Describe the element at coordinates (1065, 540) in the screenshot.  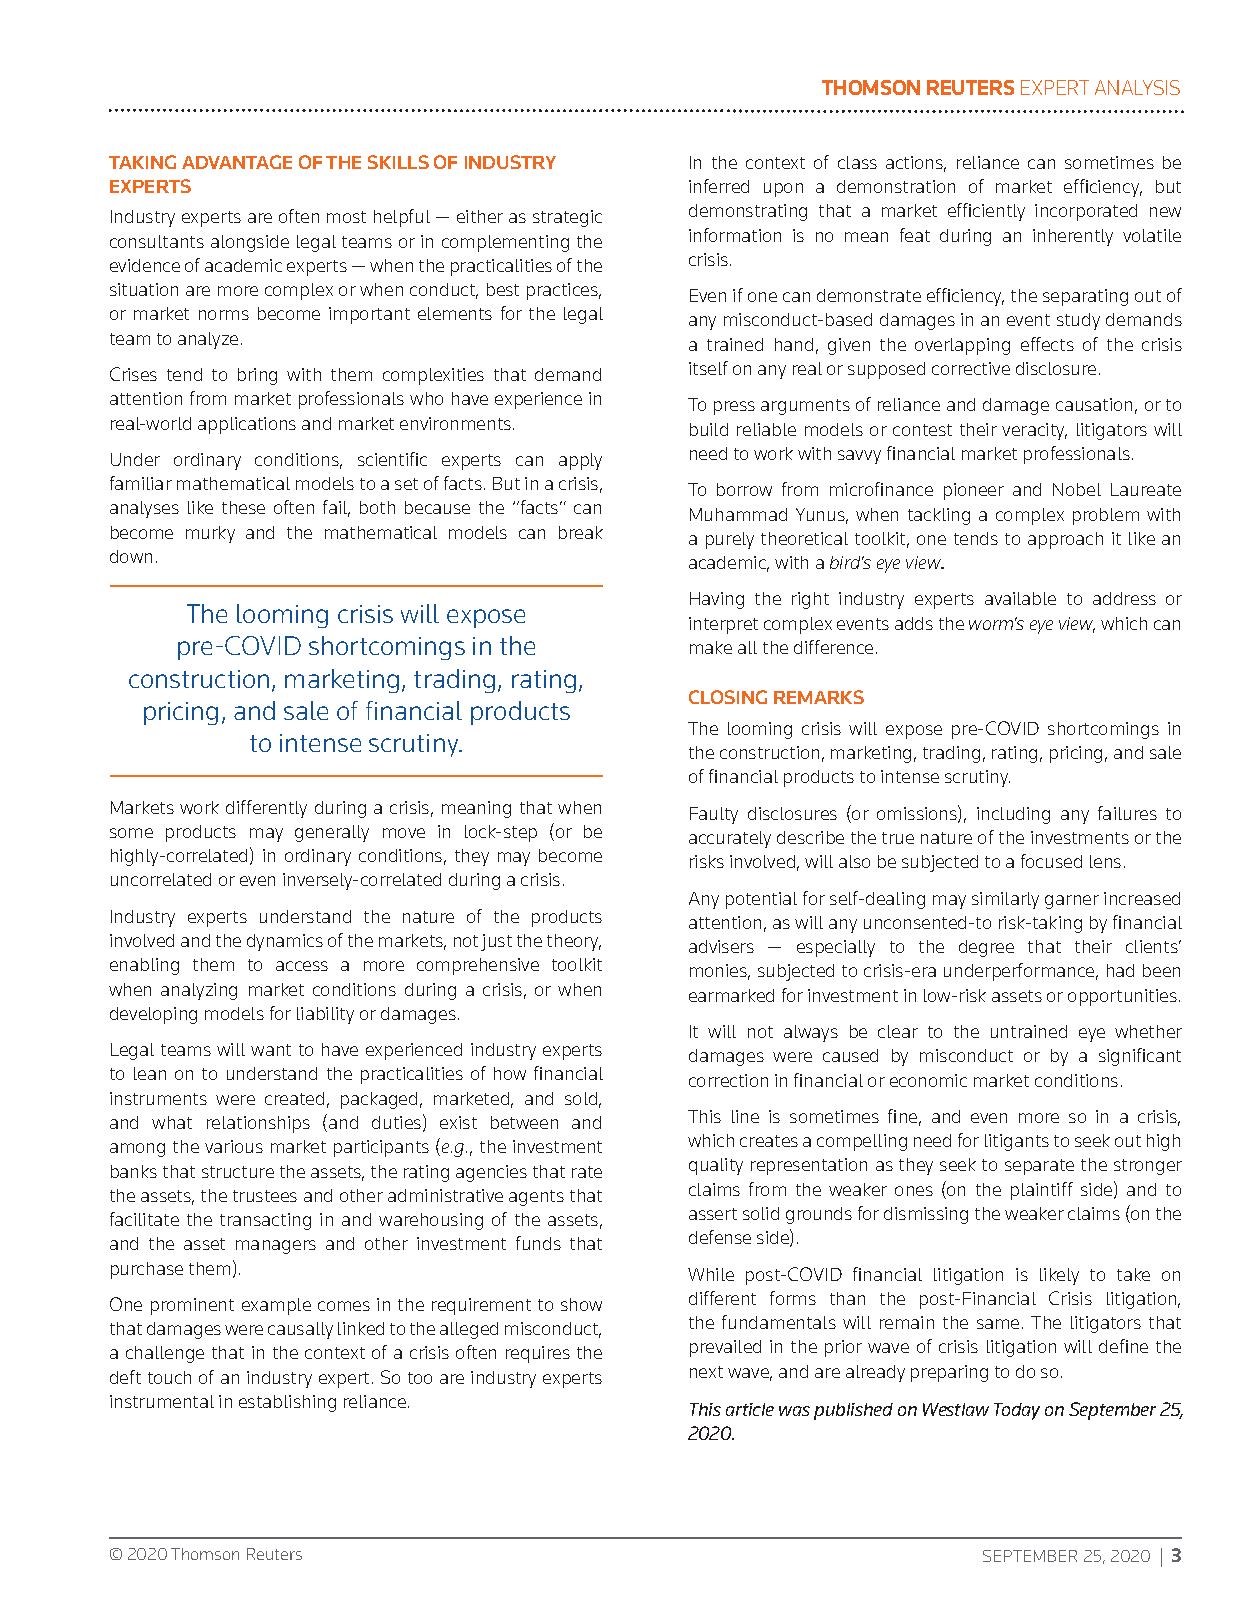
I see `approach` at that location.
